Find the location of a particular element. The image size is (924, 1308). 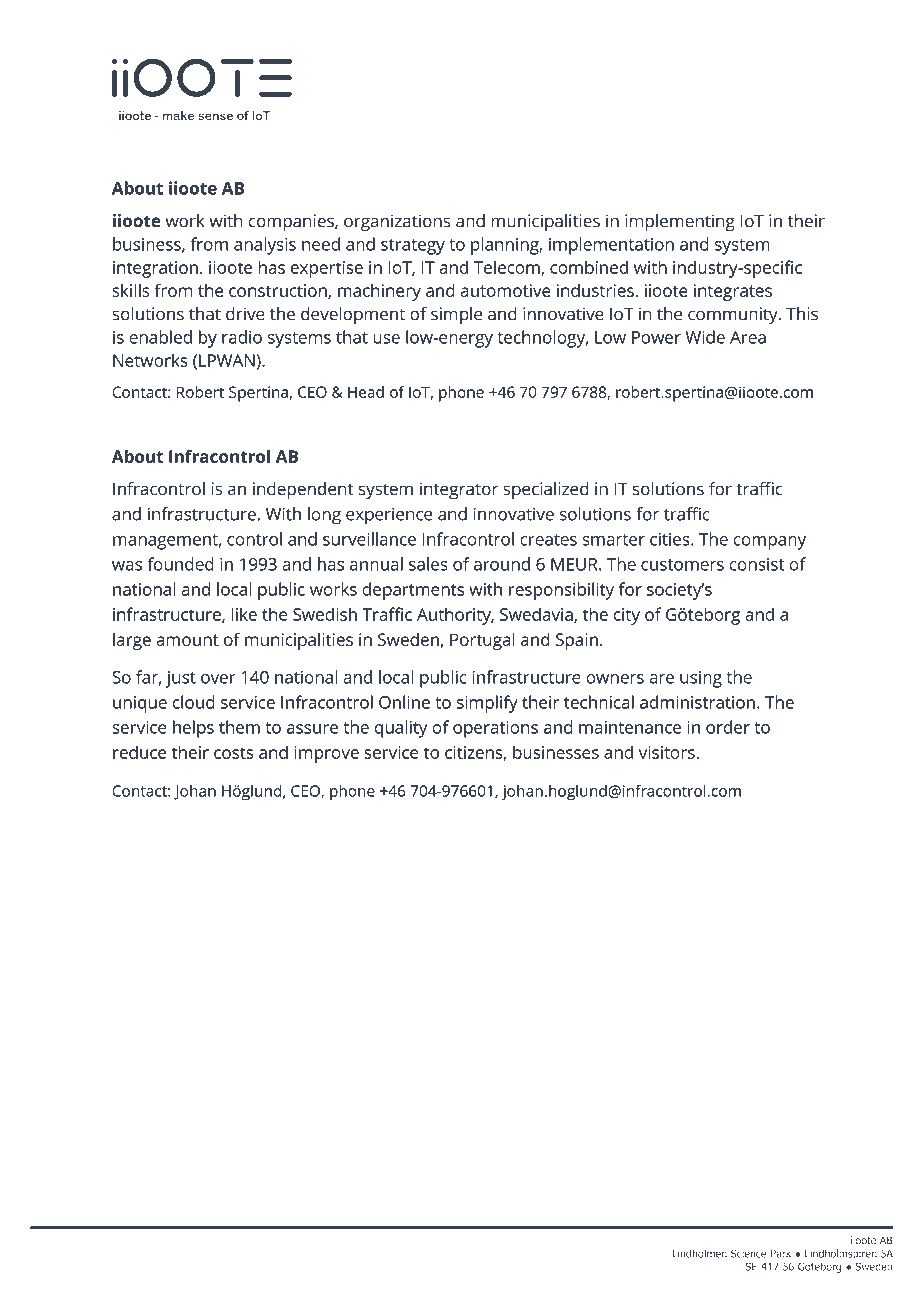

implementing is located at coordinates (680, 223).
